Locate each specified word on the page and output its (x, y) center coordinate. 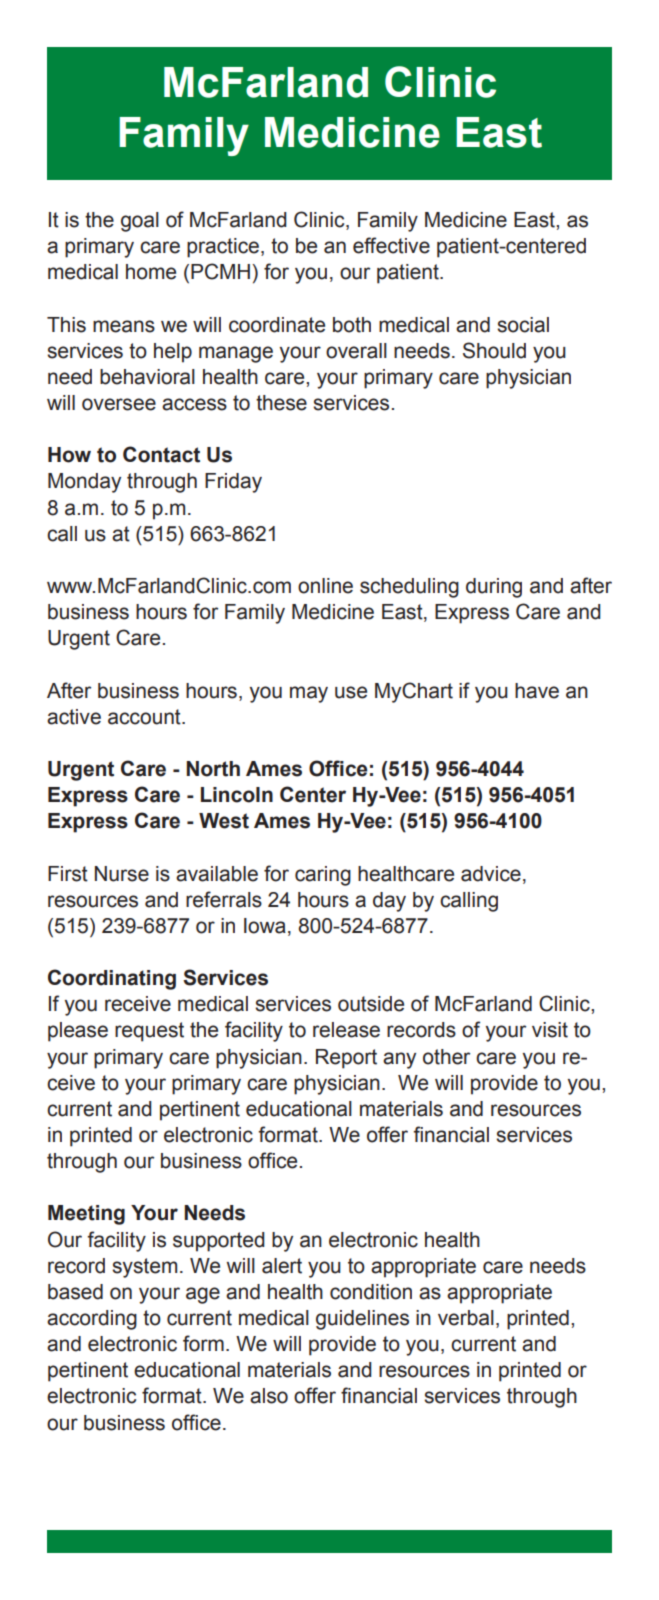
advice (491, 874)
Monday (84, 483)
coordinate (277, 325)
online (325, 586)
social (523, 325)
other (446, 1057)
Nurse (122, 874)
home (151, 272)
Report (346, 1059)
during (494, 588)
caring (323, 876)
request (149, 1032)
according (92, 1320)
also (269, 1396)
